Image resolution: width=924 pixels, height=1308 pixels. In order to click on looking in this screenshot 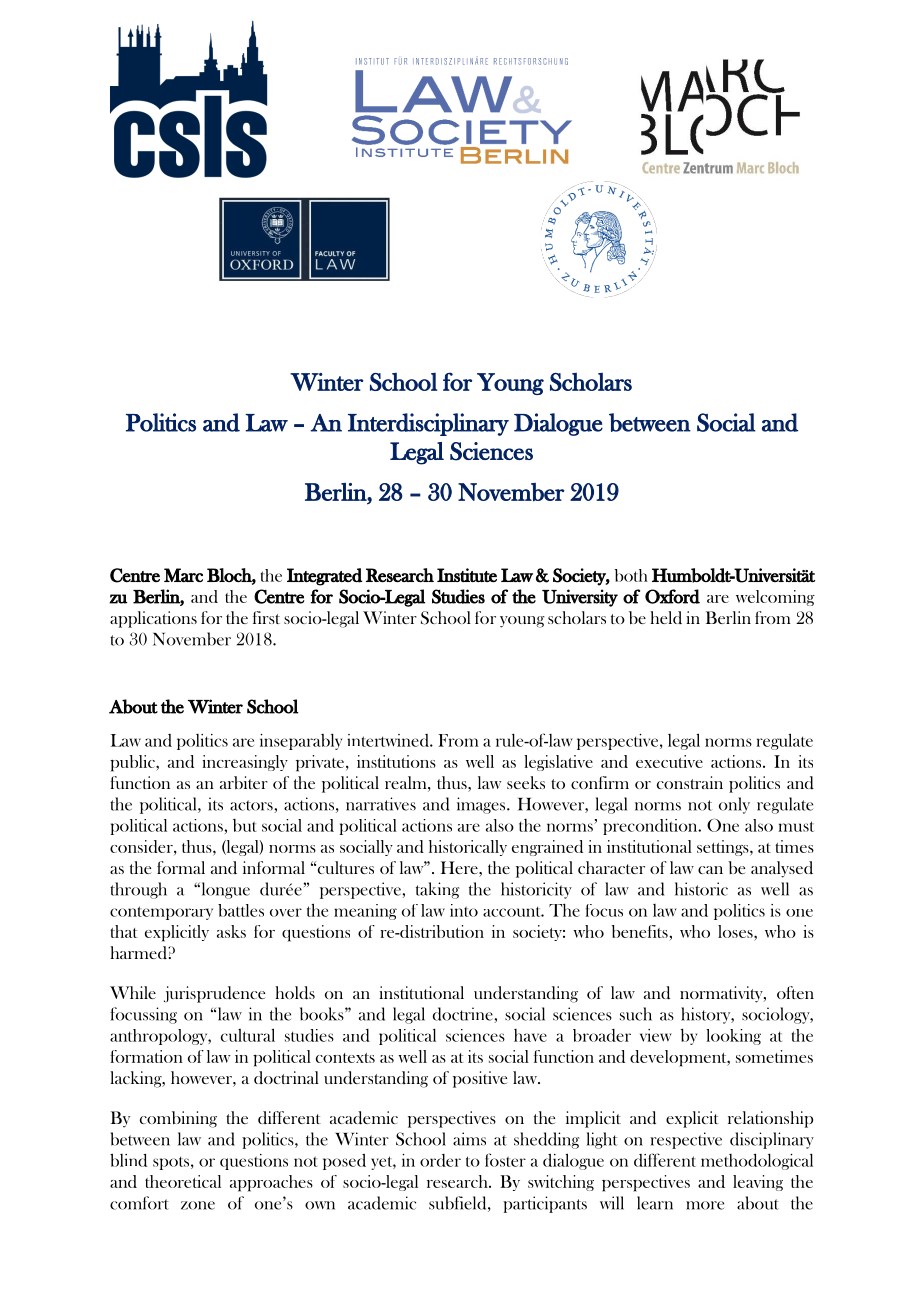, I will do `click(733, 1037)`.
